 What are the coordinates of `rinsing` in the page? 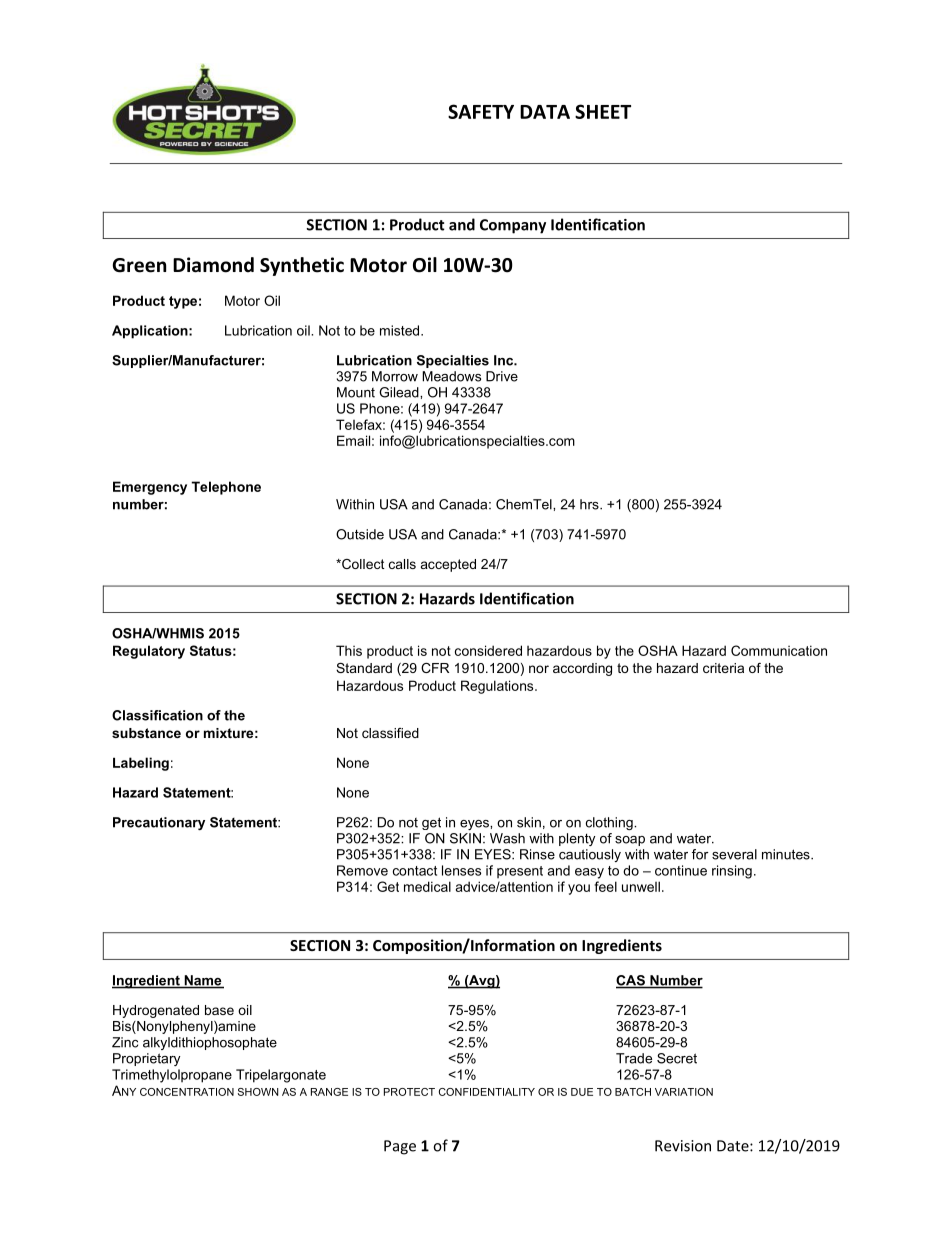 It's located at (732, 872).
